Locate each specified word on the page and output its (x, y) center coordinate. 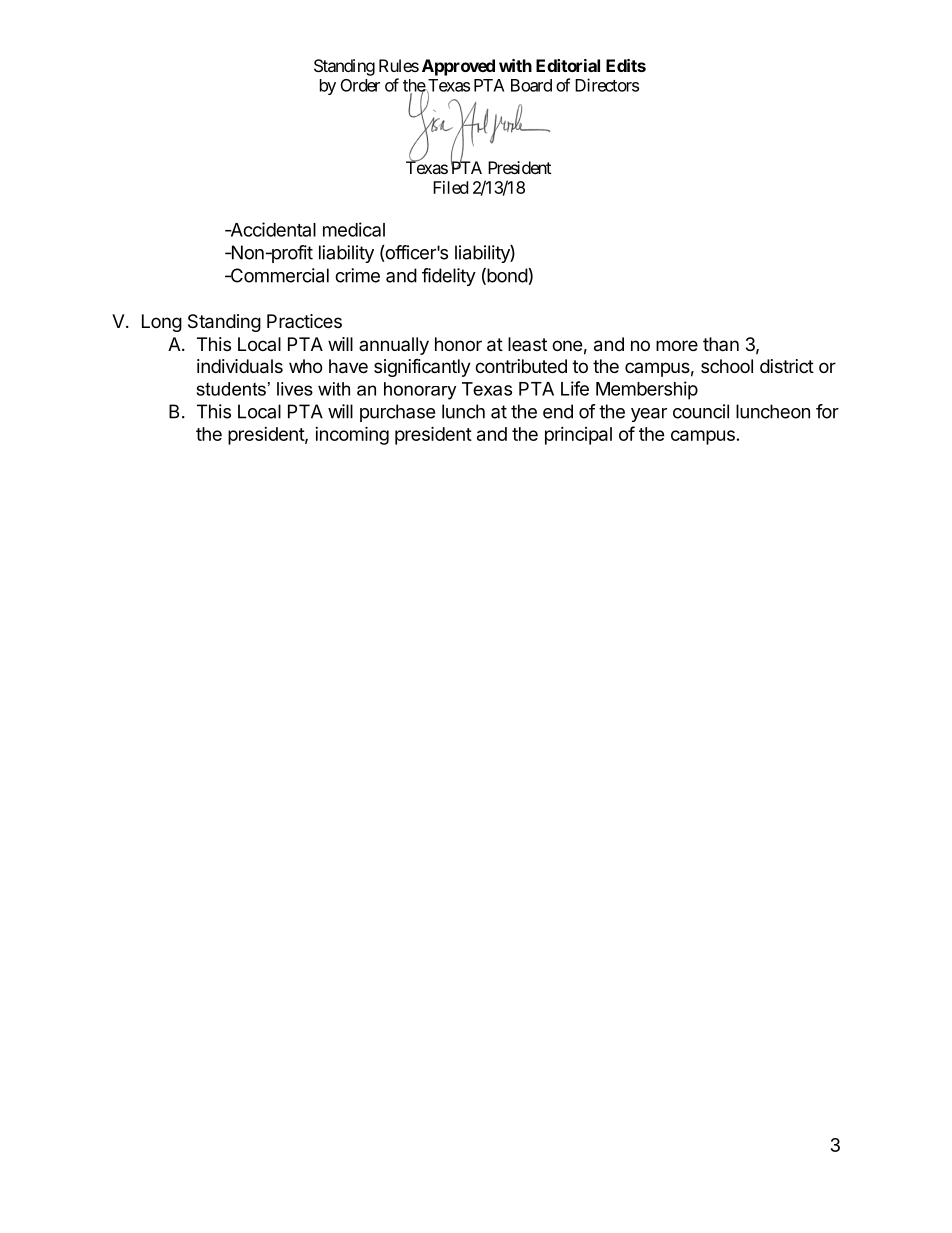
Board (531, 85)
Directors (607, 85)
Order (360, 85)
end (558, 411)
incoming (352, 435)
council (701, 411)
